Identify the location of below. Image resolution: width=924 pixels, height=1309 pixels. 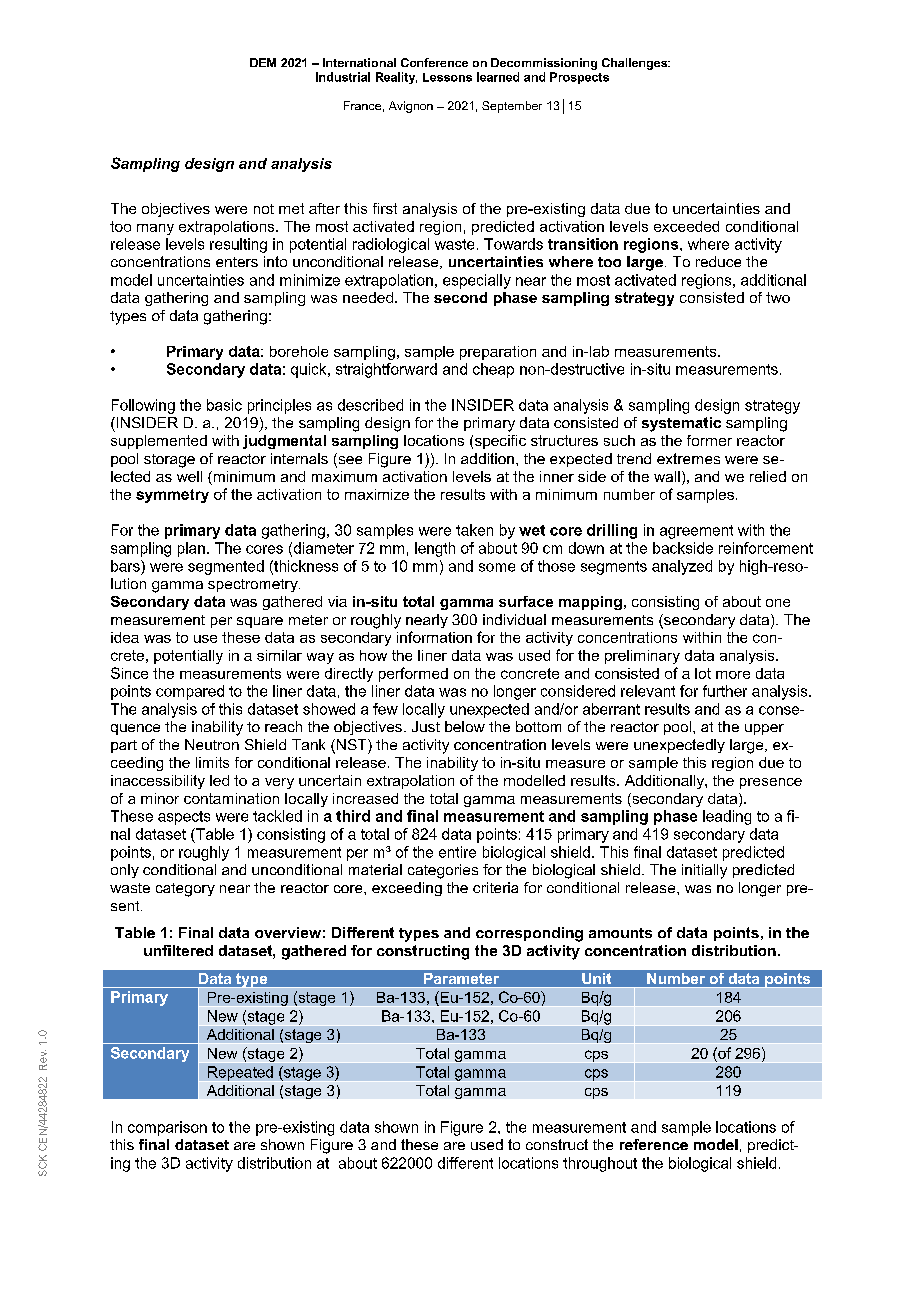
(465, 726).
